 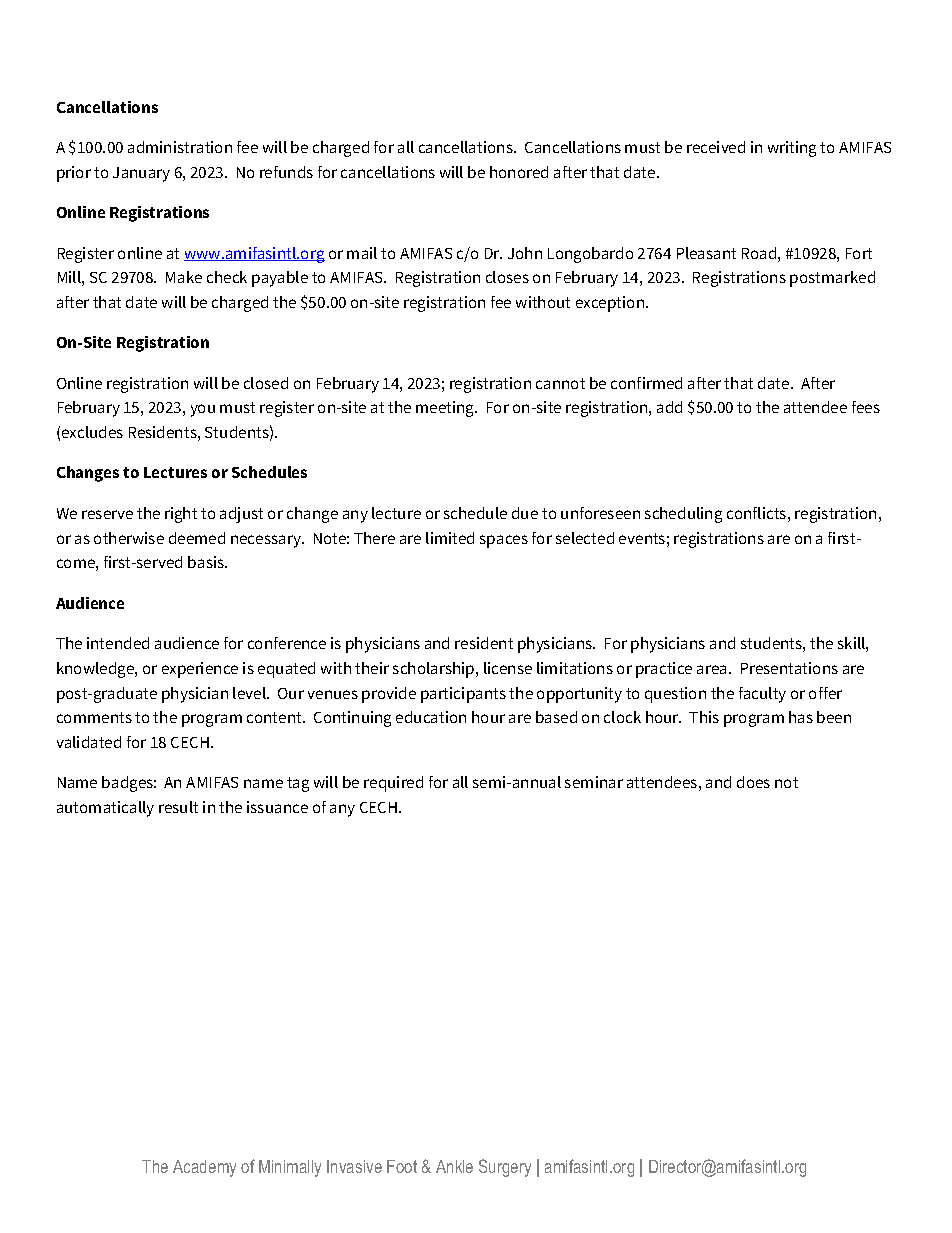 What do you see at coordinates (446, 409) in the page?
I see `meeting` at bounding box center [446, 409].
